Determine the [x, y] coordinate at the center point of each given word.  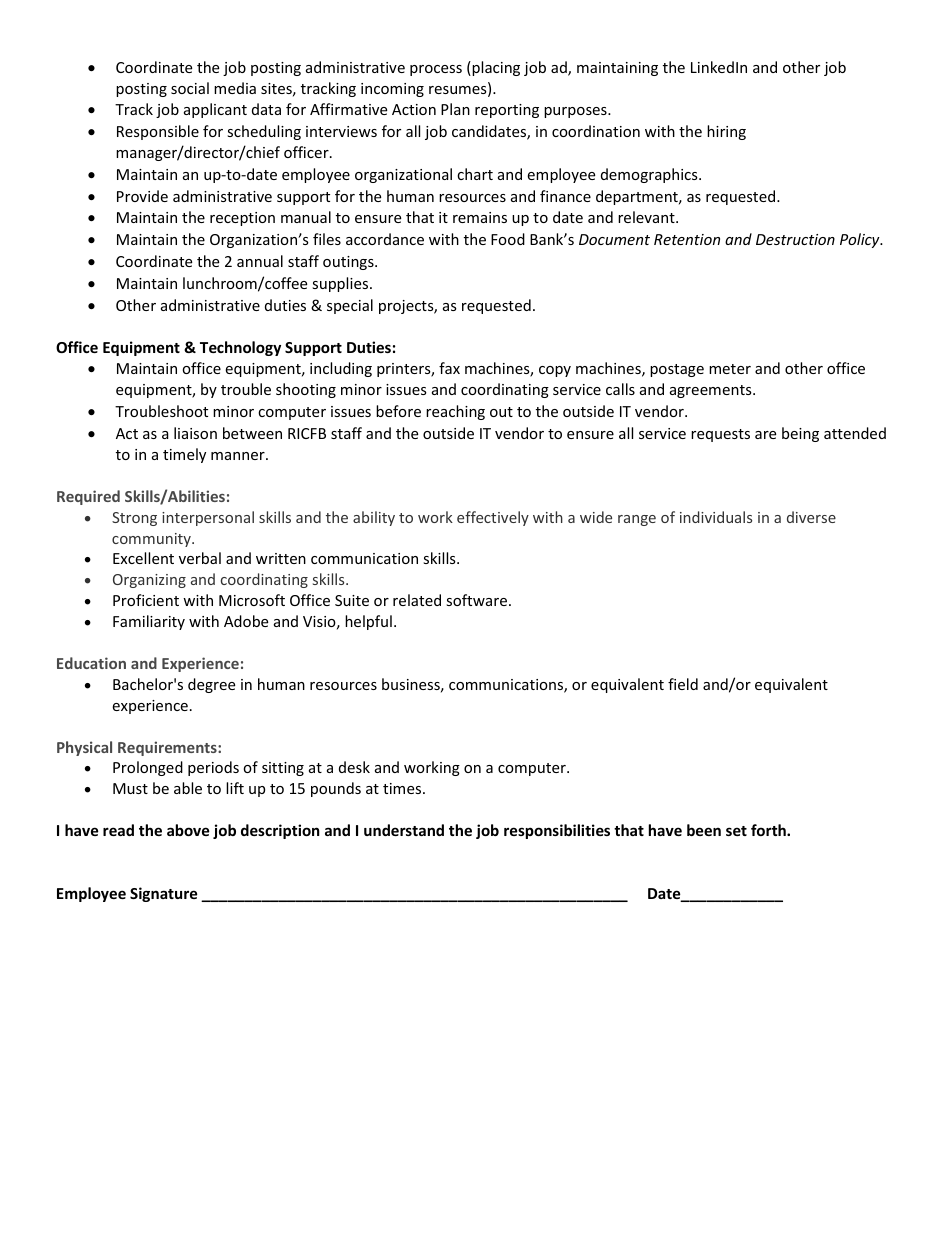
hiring [726, 132]
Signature [164, 894]
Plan [455, 109]
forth [769, 830]
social [190, 88]
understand [404, 830]
